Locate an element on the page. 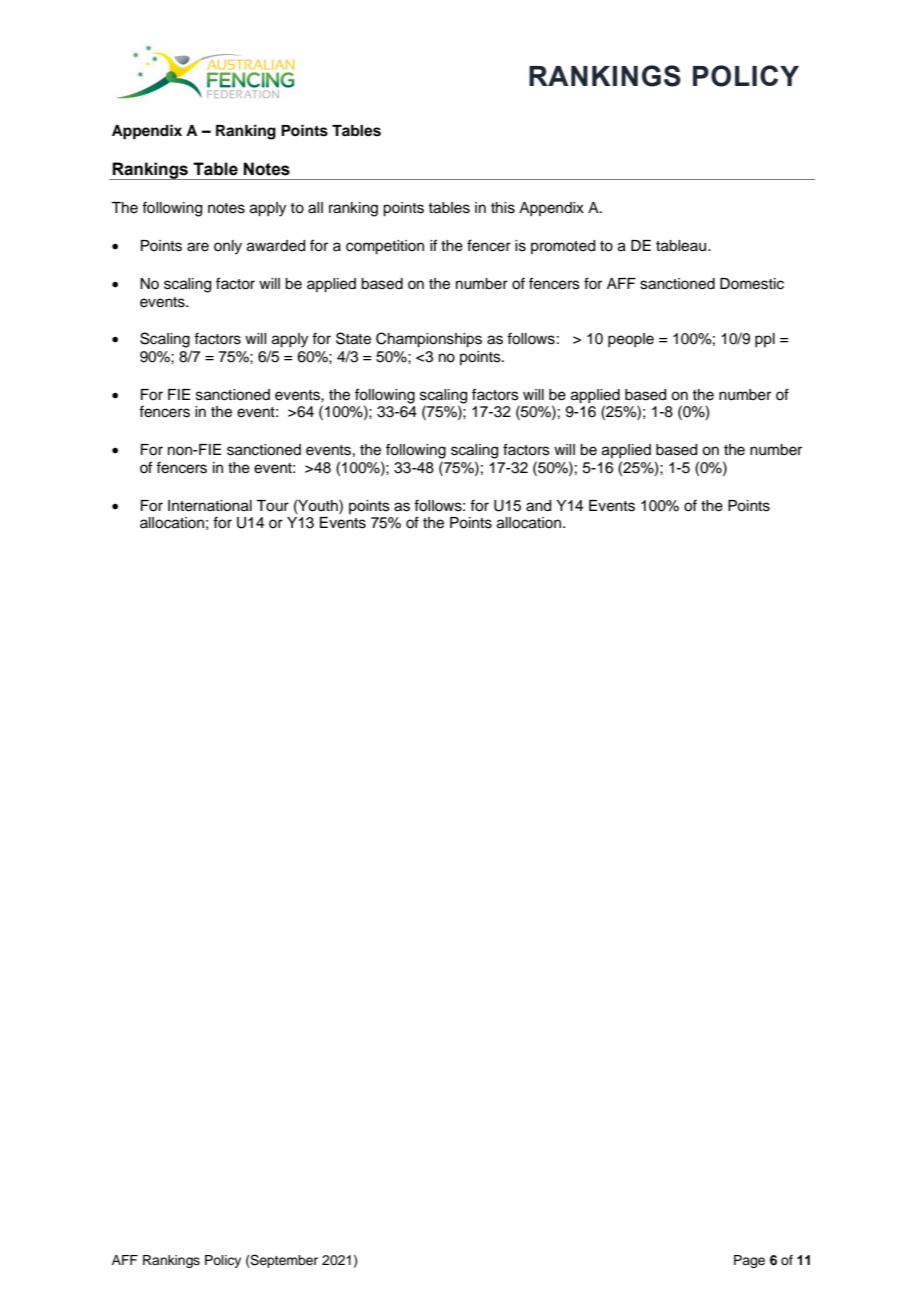 This image has width=924, height=1308. Championships is located at coordinates (429, 340).
